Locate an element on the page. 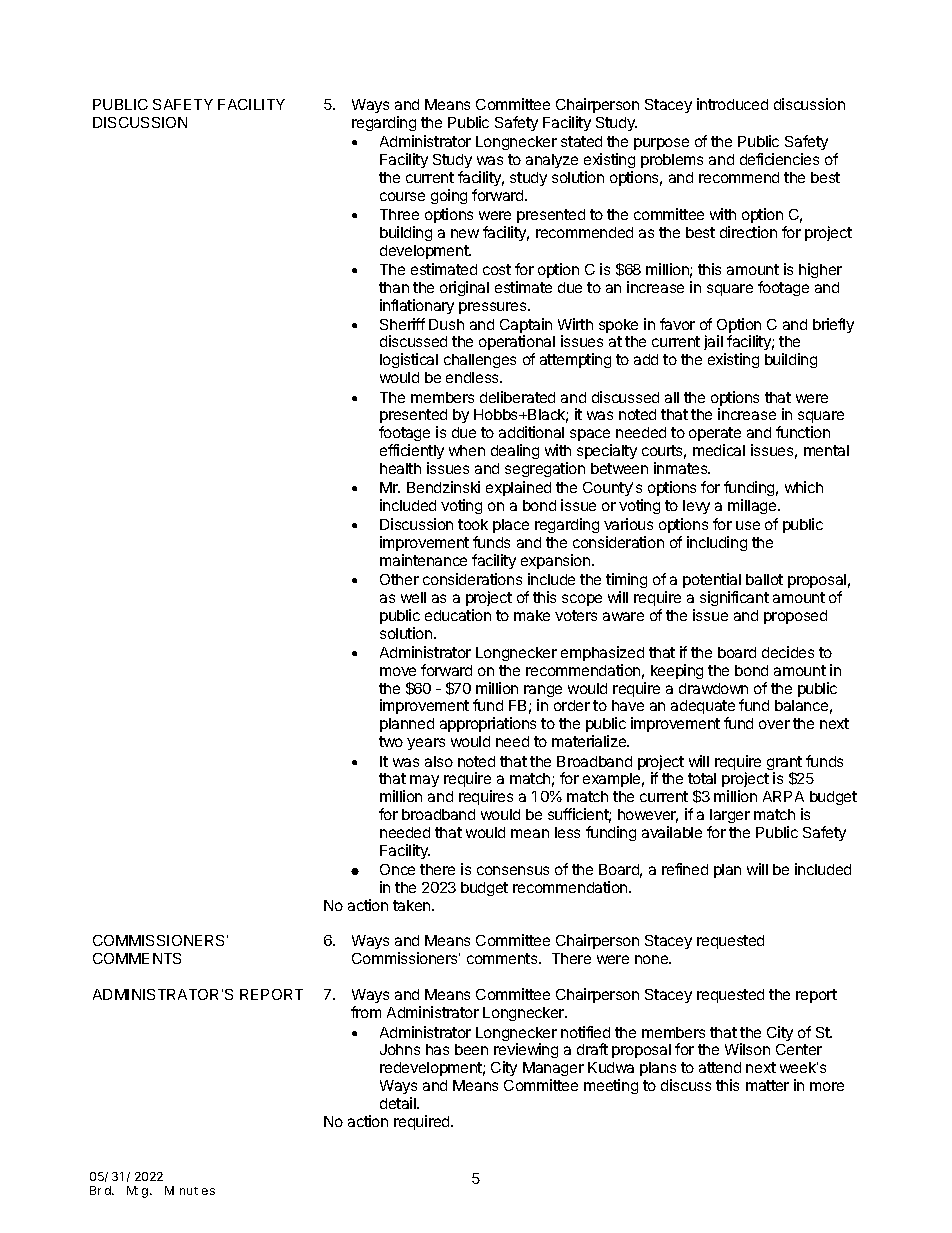 This image has height=1233, width=952. operate is located at coordinates (715, 434).
